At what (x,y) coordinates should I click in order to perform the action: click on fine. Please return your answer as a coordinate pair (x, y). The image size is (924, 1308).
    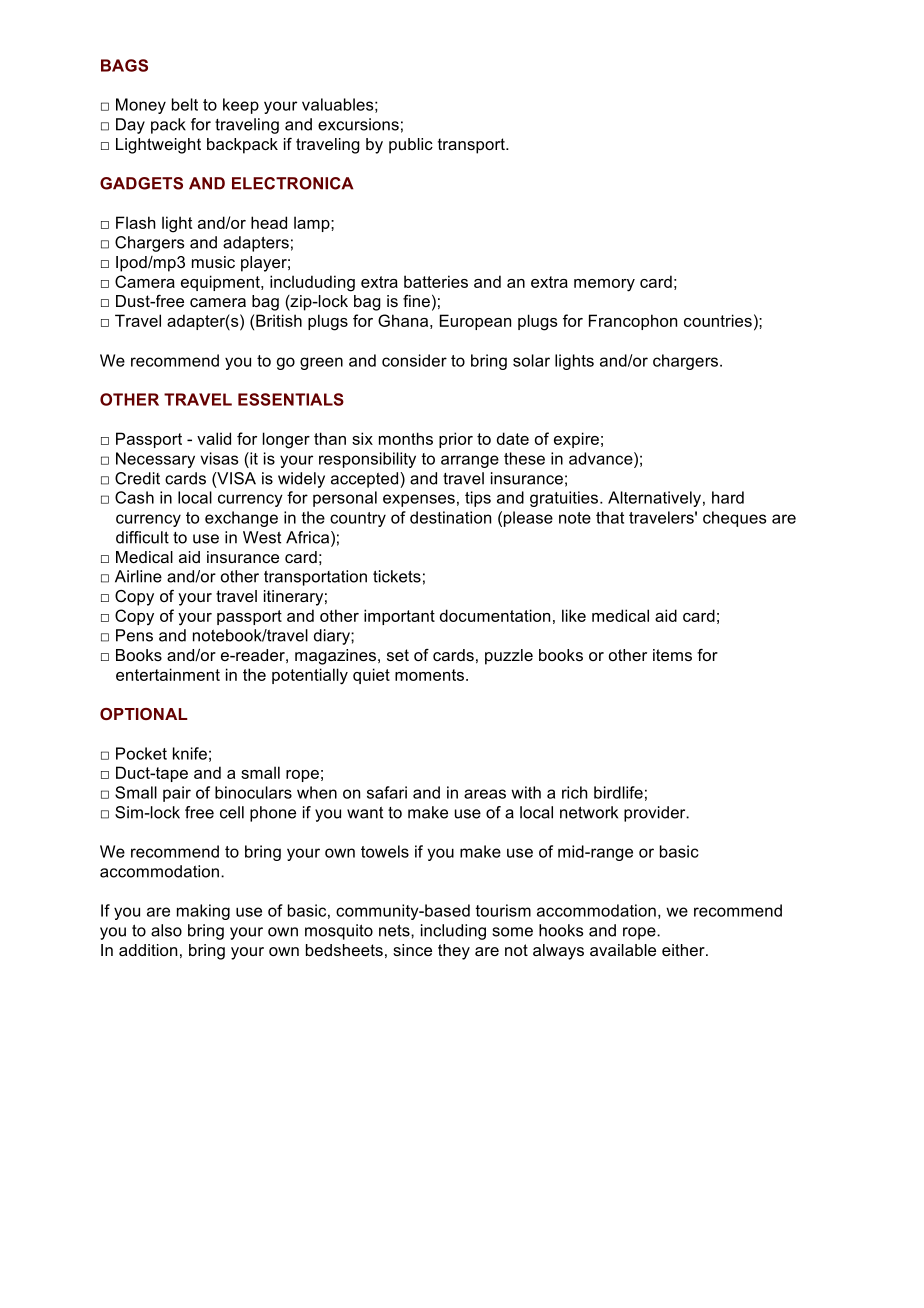
    Looking at the image, I should click on (416, 301).
